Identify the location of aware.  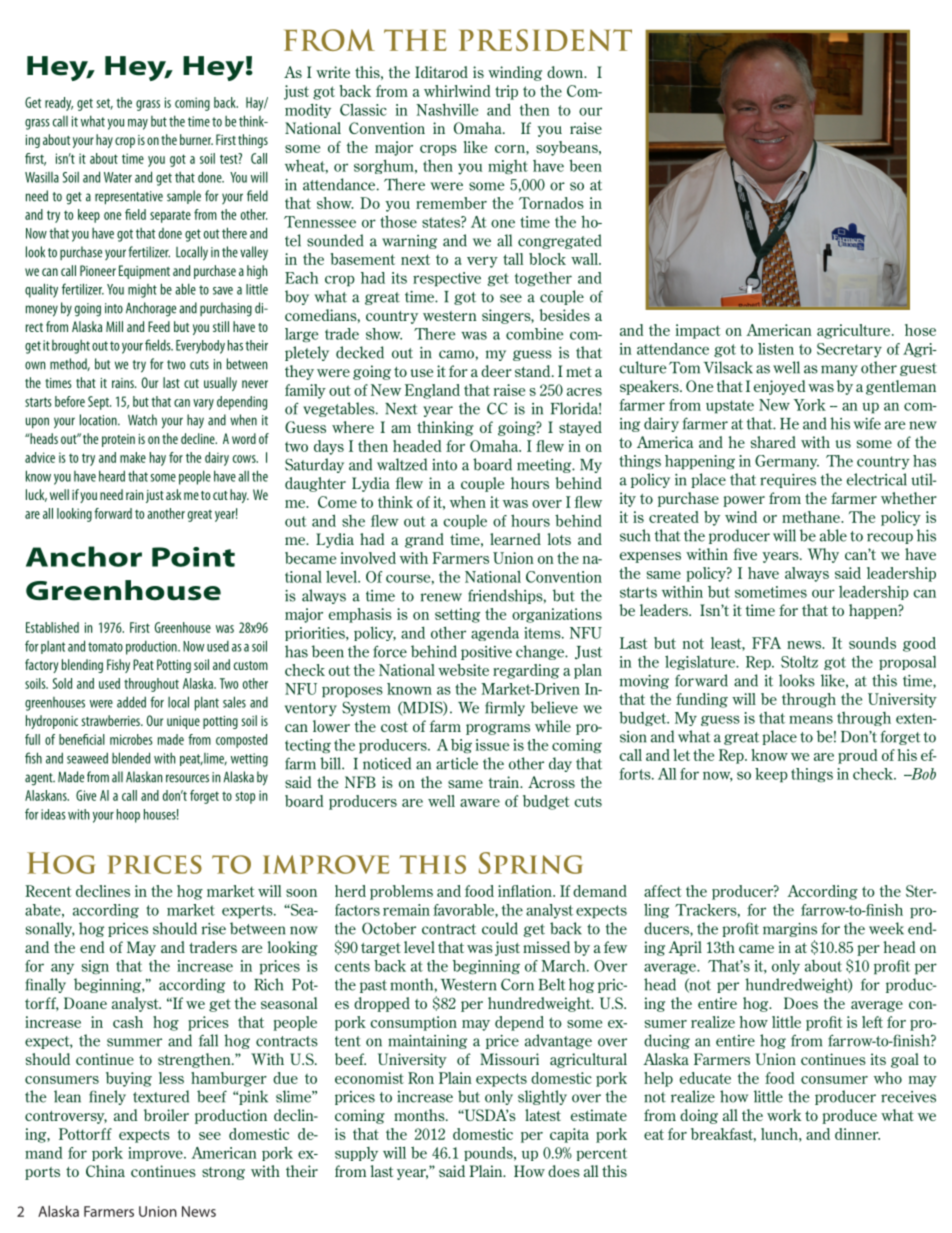
(480, 803).
